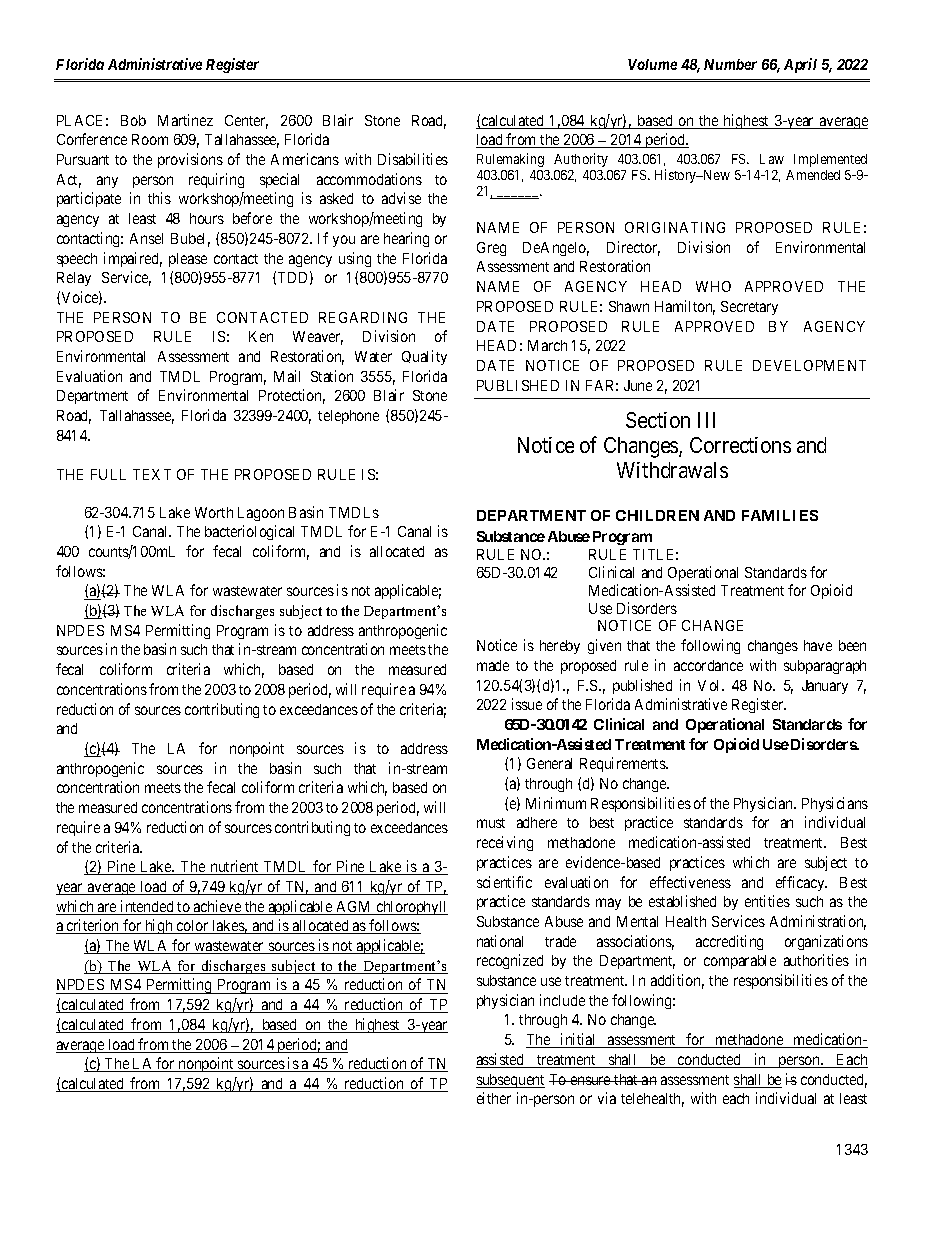  What do you see at coordinates (749, 308) in the document?
I see `Secretary` at bounding box center [749, 308].
